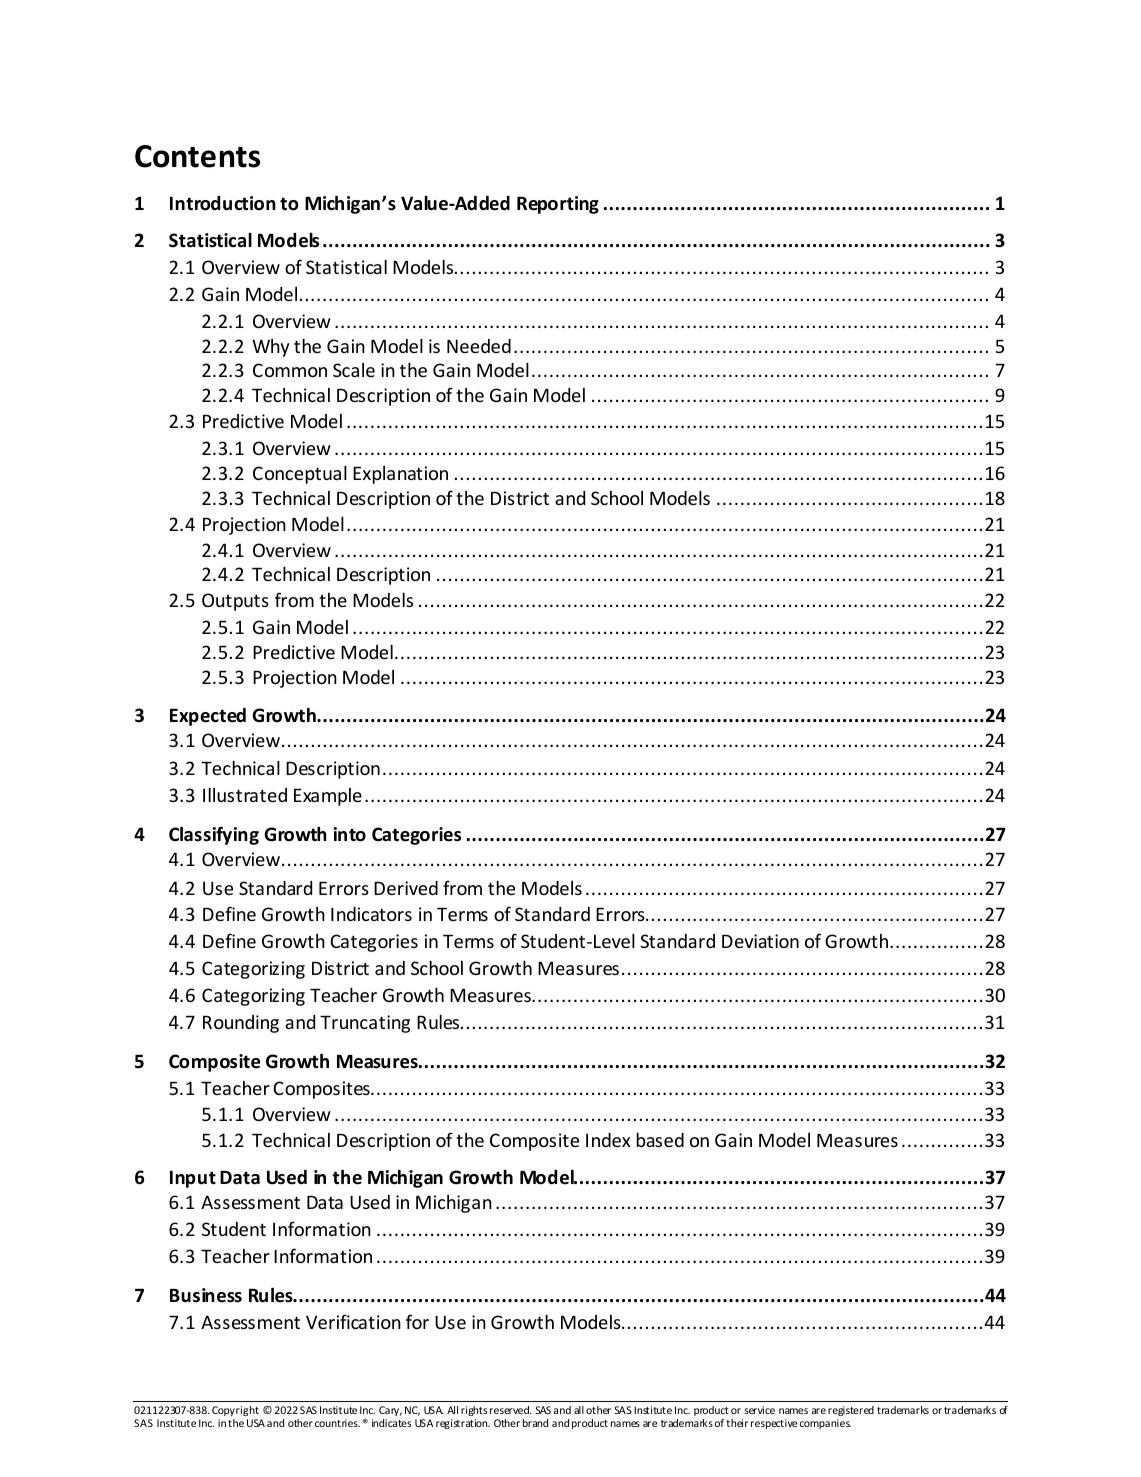 The image size is (1141, 1477). I want to click on Scale, so click(354, 370).
